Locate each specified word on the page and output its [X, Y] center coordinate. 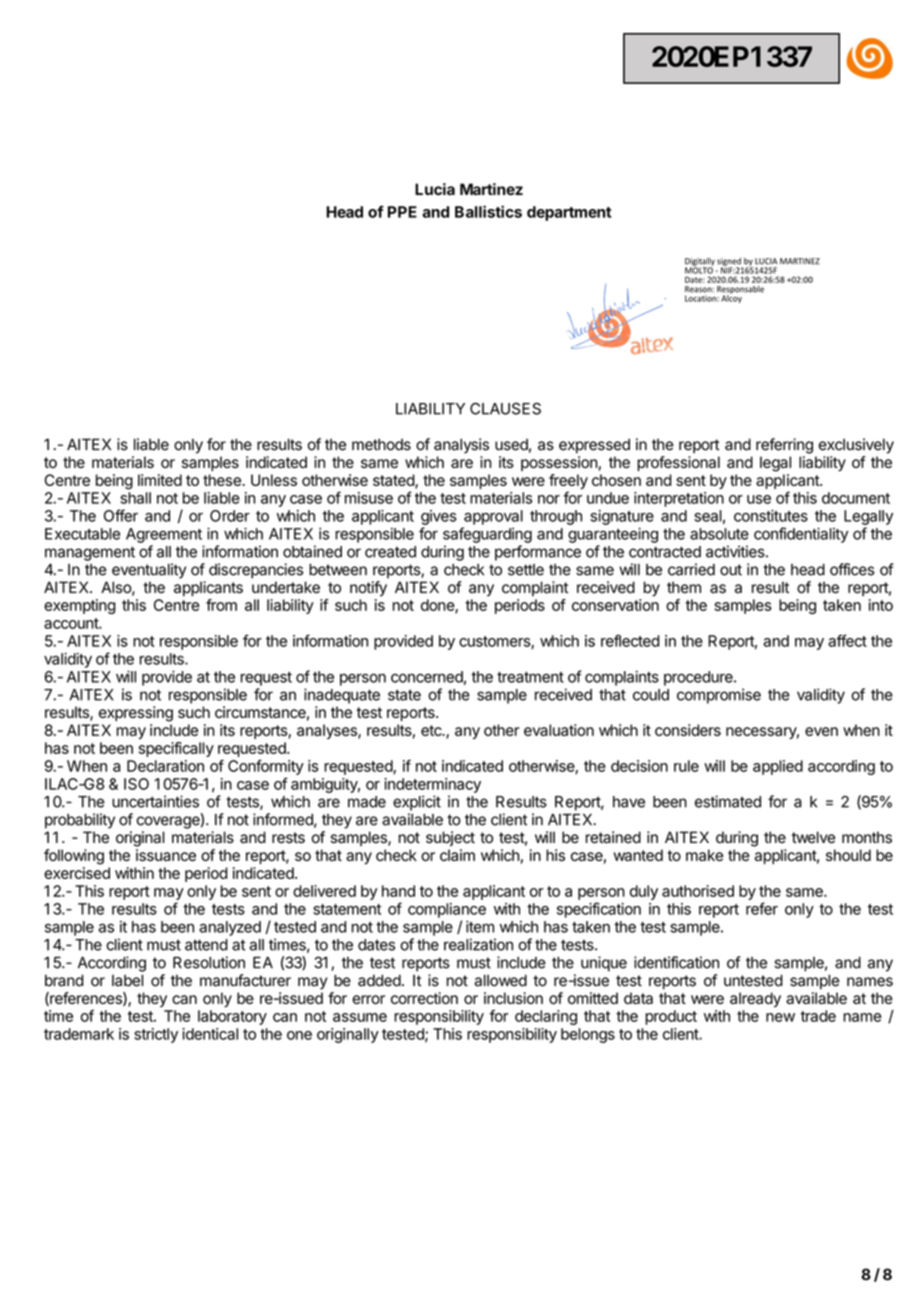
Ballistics [488, 211]
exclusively [856, 446]
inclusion [513, 998]
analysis [461, 446]
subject [450, 838]
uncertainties [155, 801]
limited [160, 480]
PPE [402, 212]
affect [847, 640]
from [221, 605]
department [569, 213]
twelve [813, 837]
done [438, 606]
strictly [156, 1035]
